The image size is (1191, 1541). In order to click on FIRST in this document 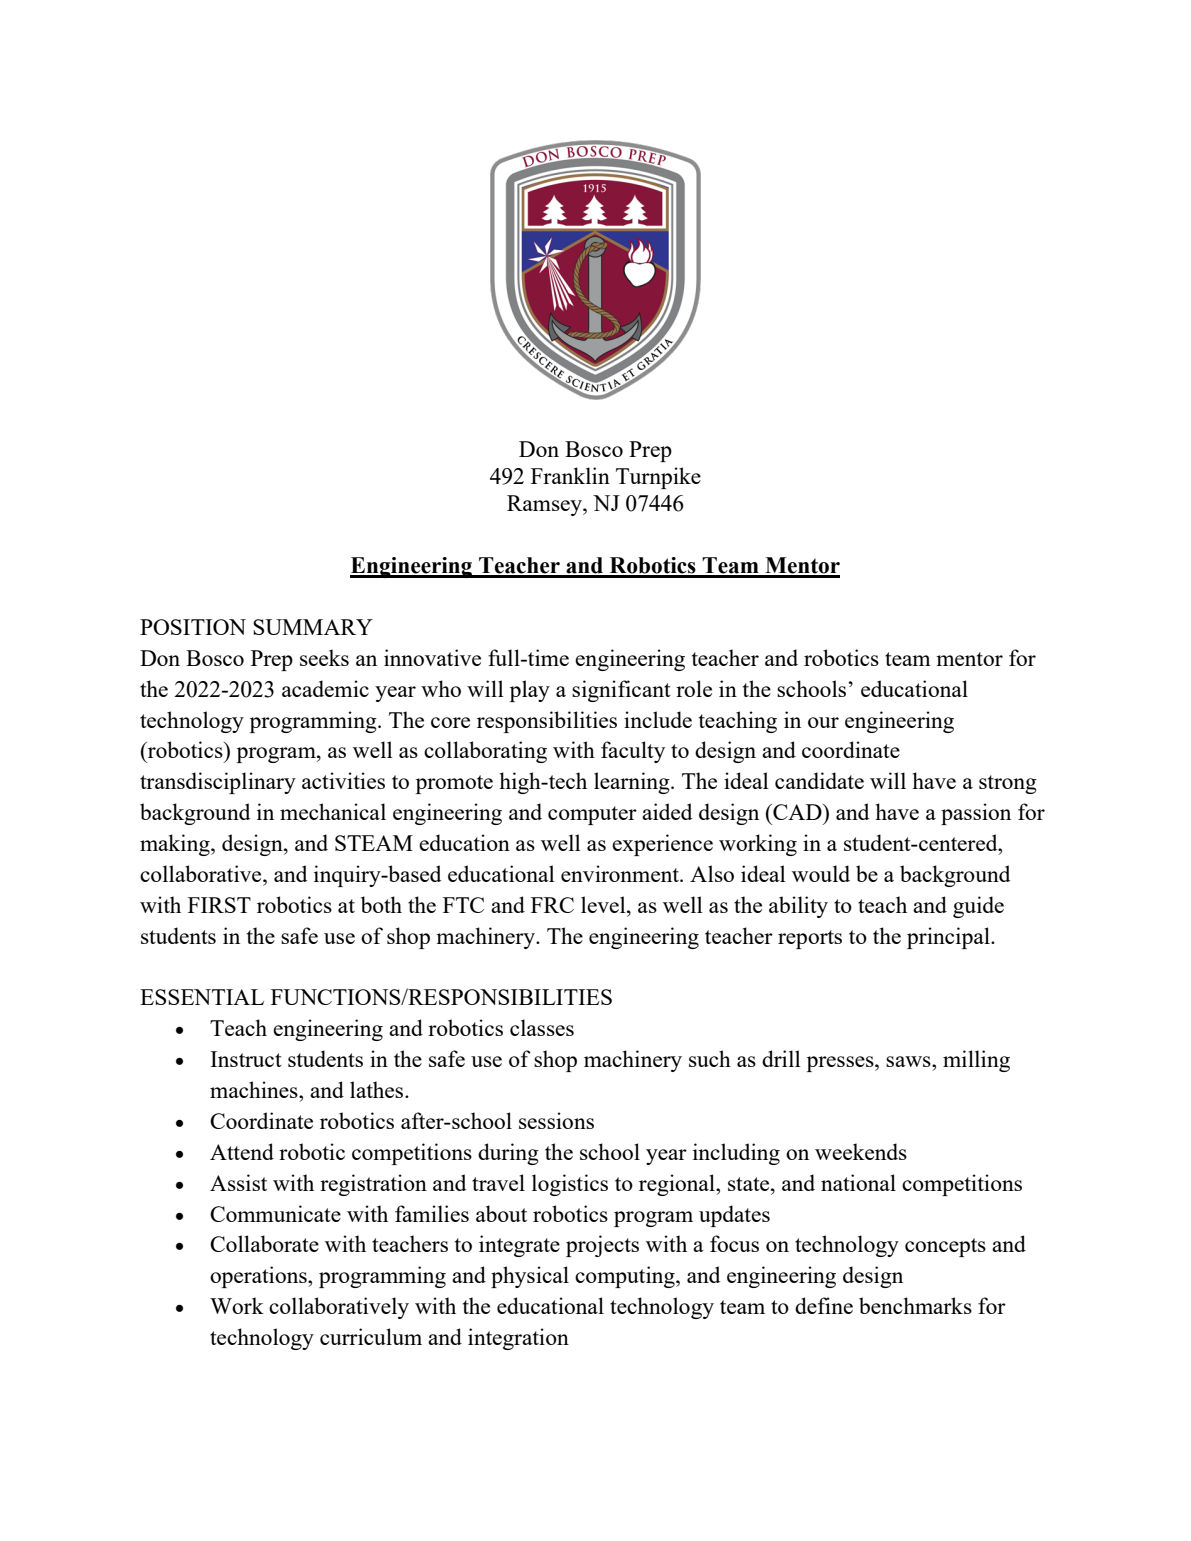, I will do `click(219, 905)`.
